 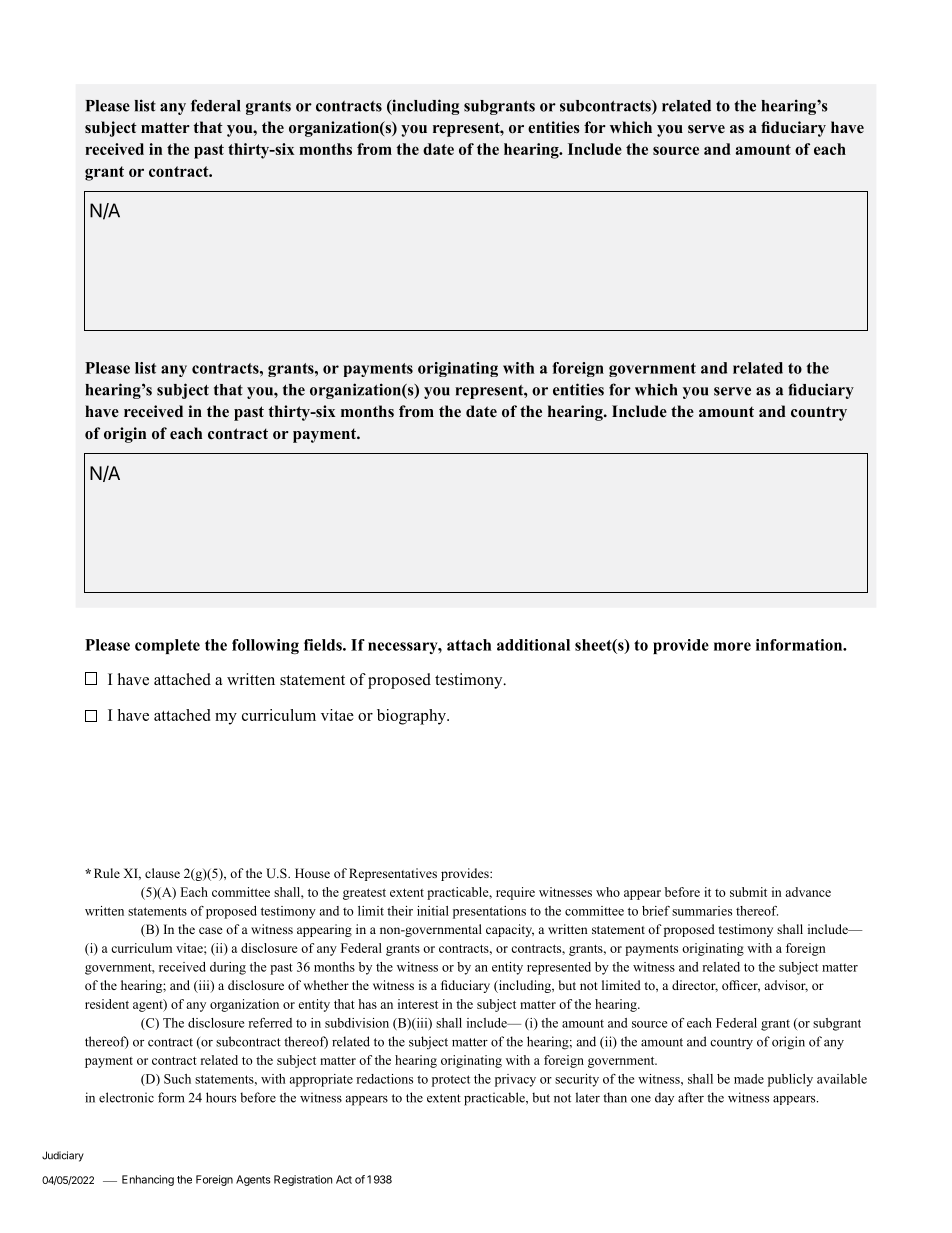 I want to click on clause, so click(x=162, y=873).
